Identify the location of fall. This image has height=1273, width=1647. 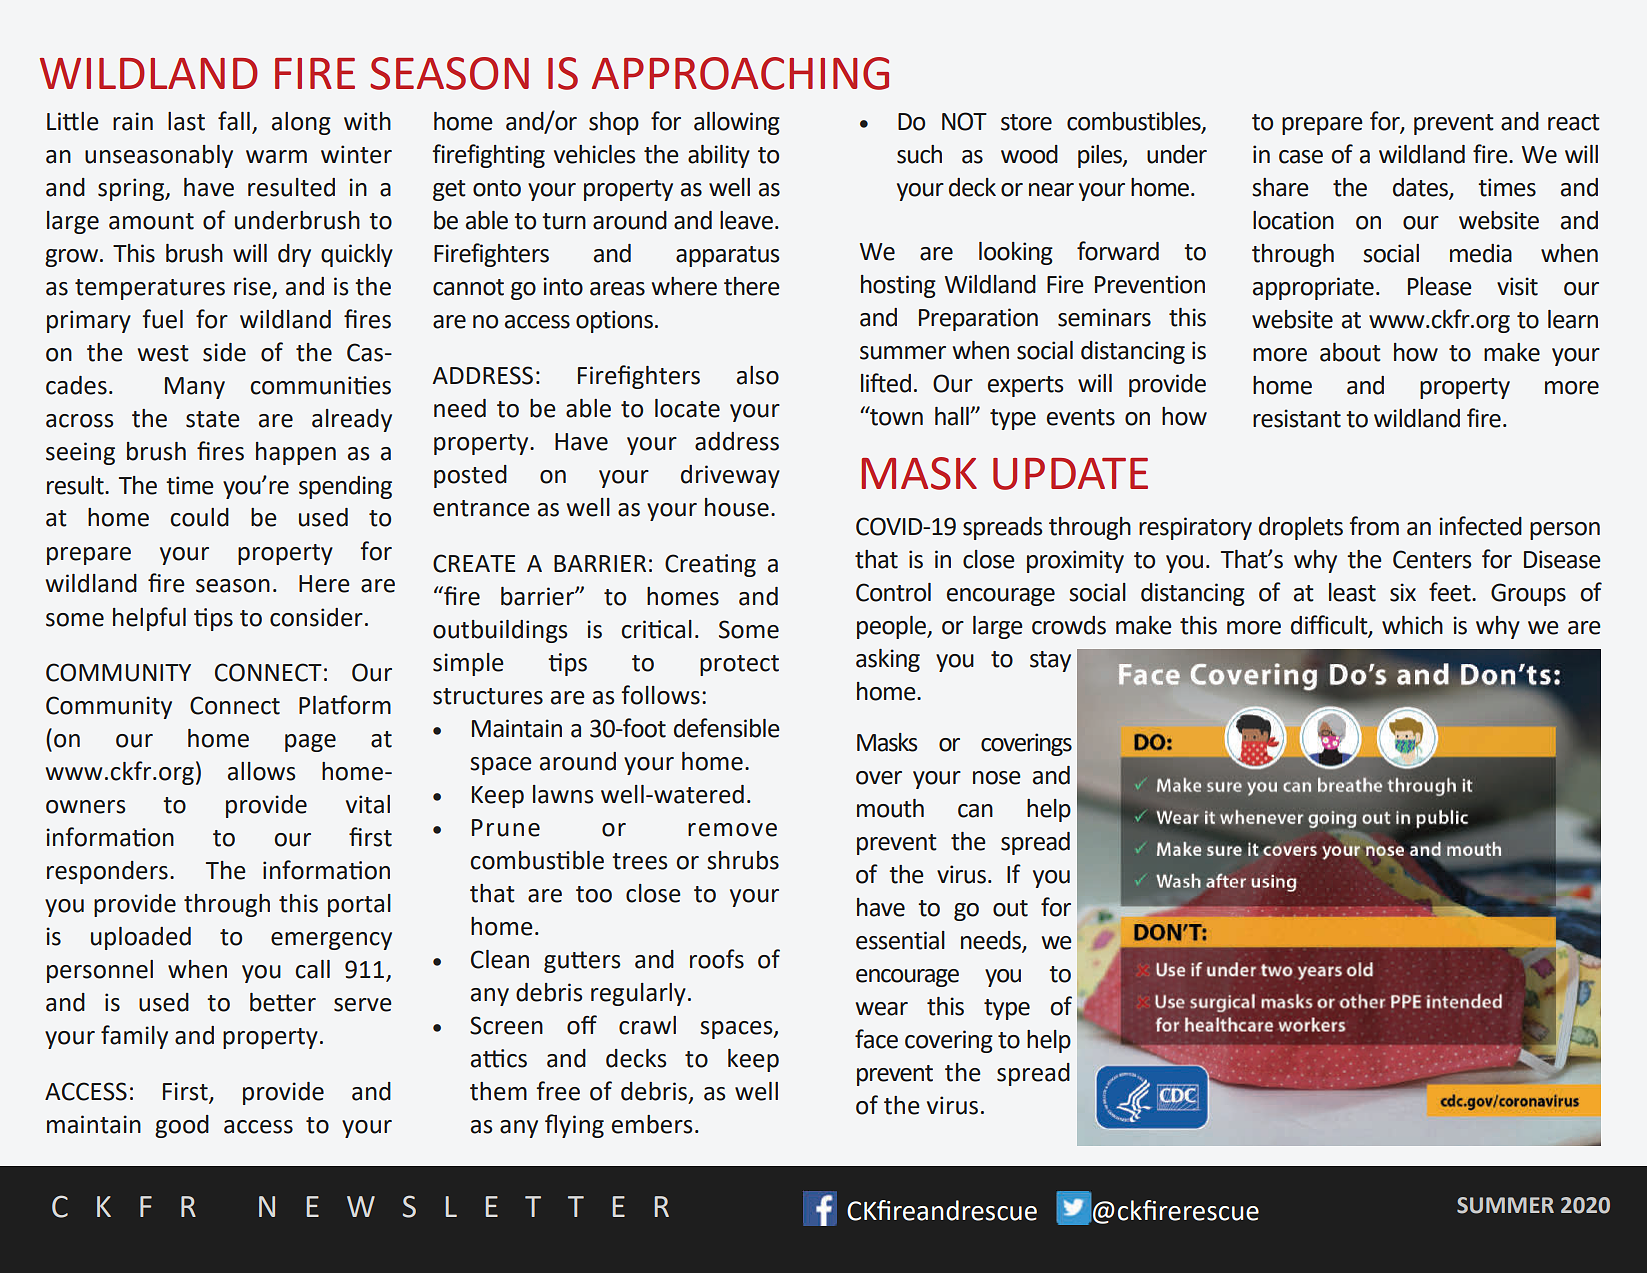
(234, 121).
